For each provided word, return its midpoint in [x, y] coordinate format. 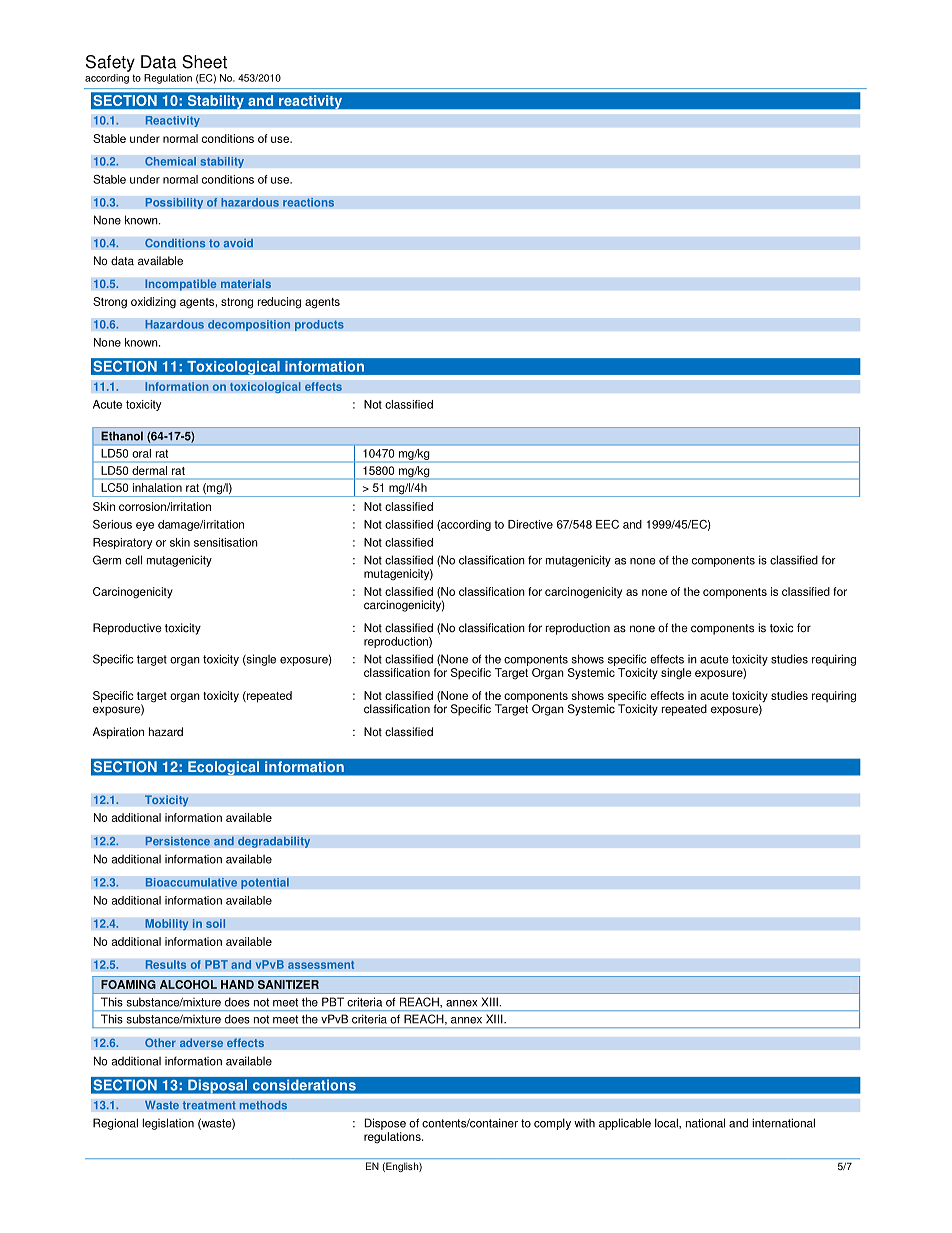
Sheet [204, 62]
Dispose [385, 1124]
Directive [530, 524]
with [584, 1123]
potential [265, 883]
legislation [168, 1124]
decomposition [249, 325]
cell [133, 560]
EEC [607, 524]
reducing [279, 303]
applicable [625, 1124]
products [319, 325]
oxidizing [153, 303]
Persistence [177, 841]
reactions [308, 202]
